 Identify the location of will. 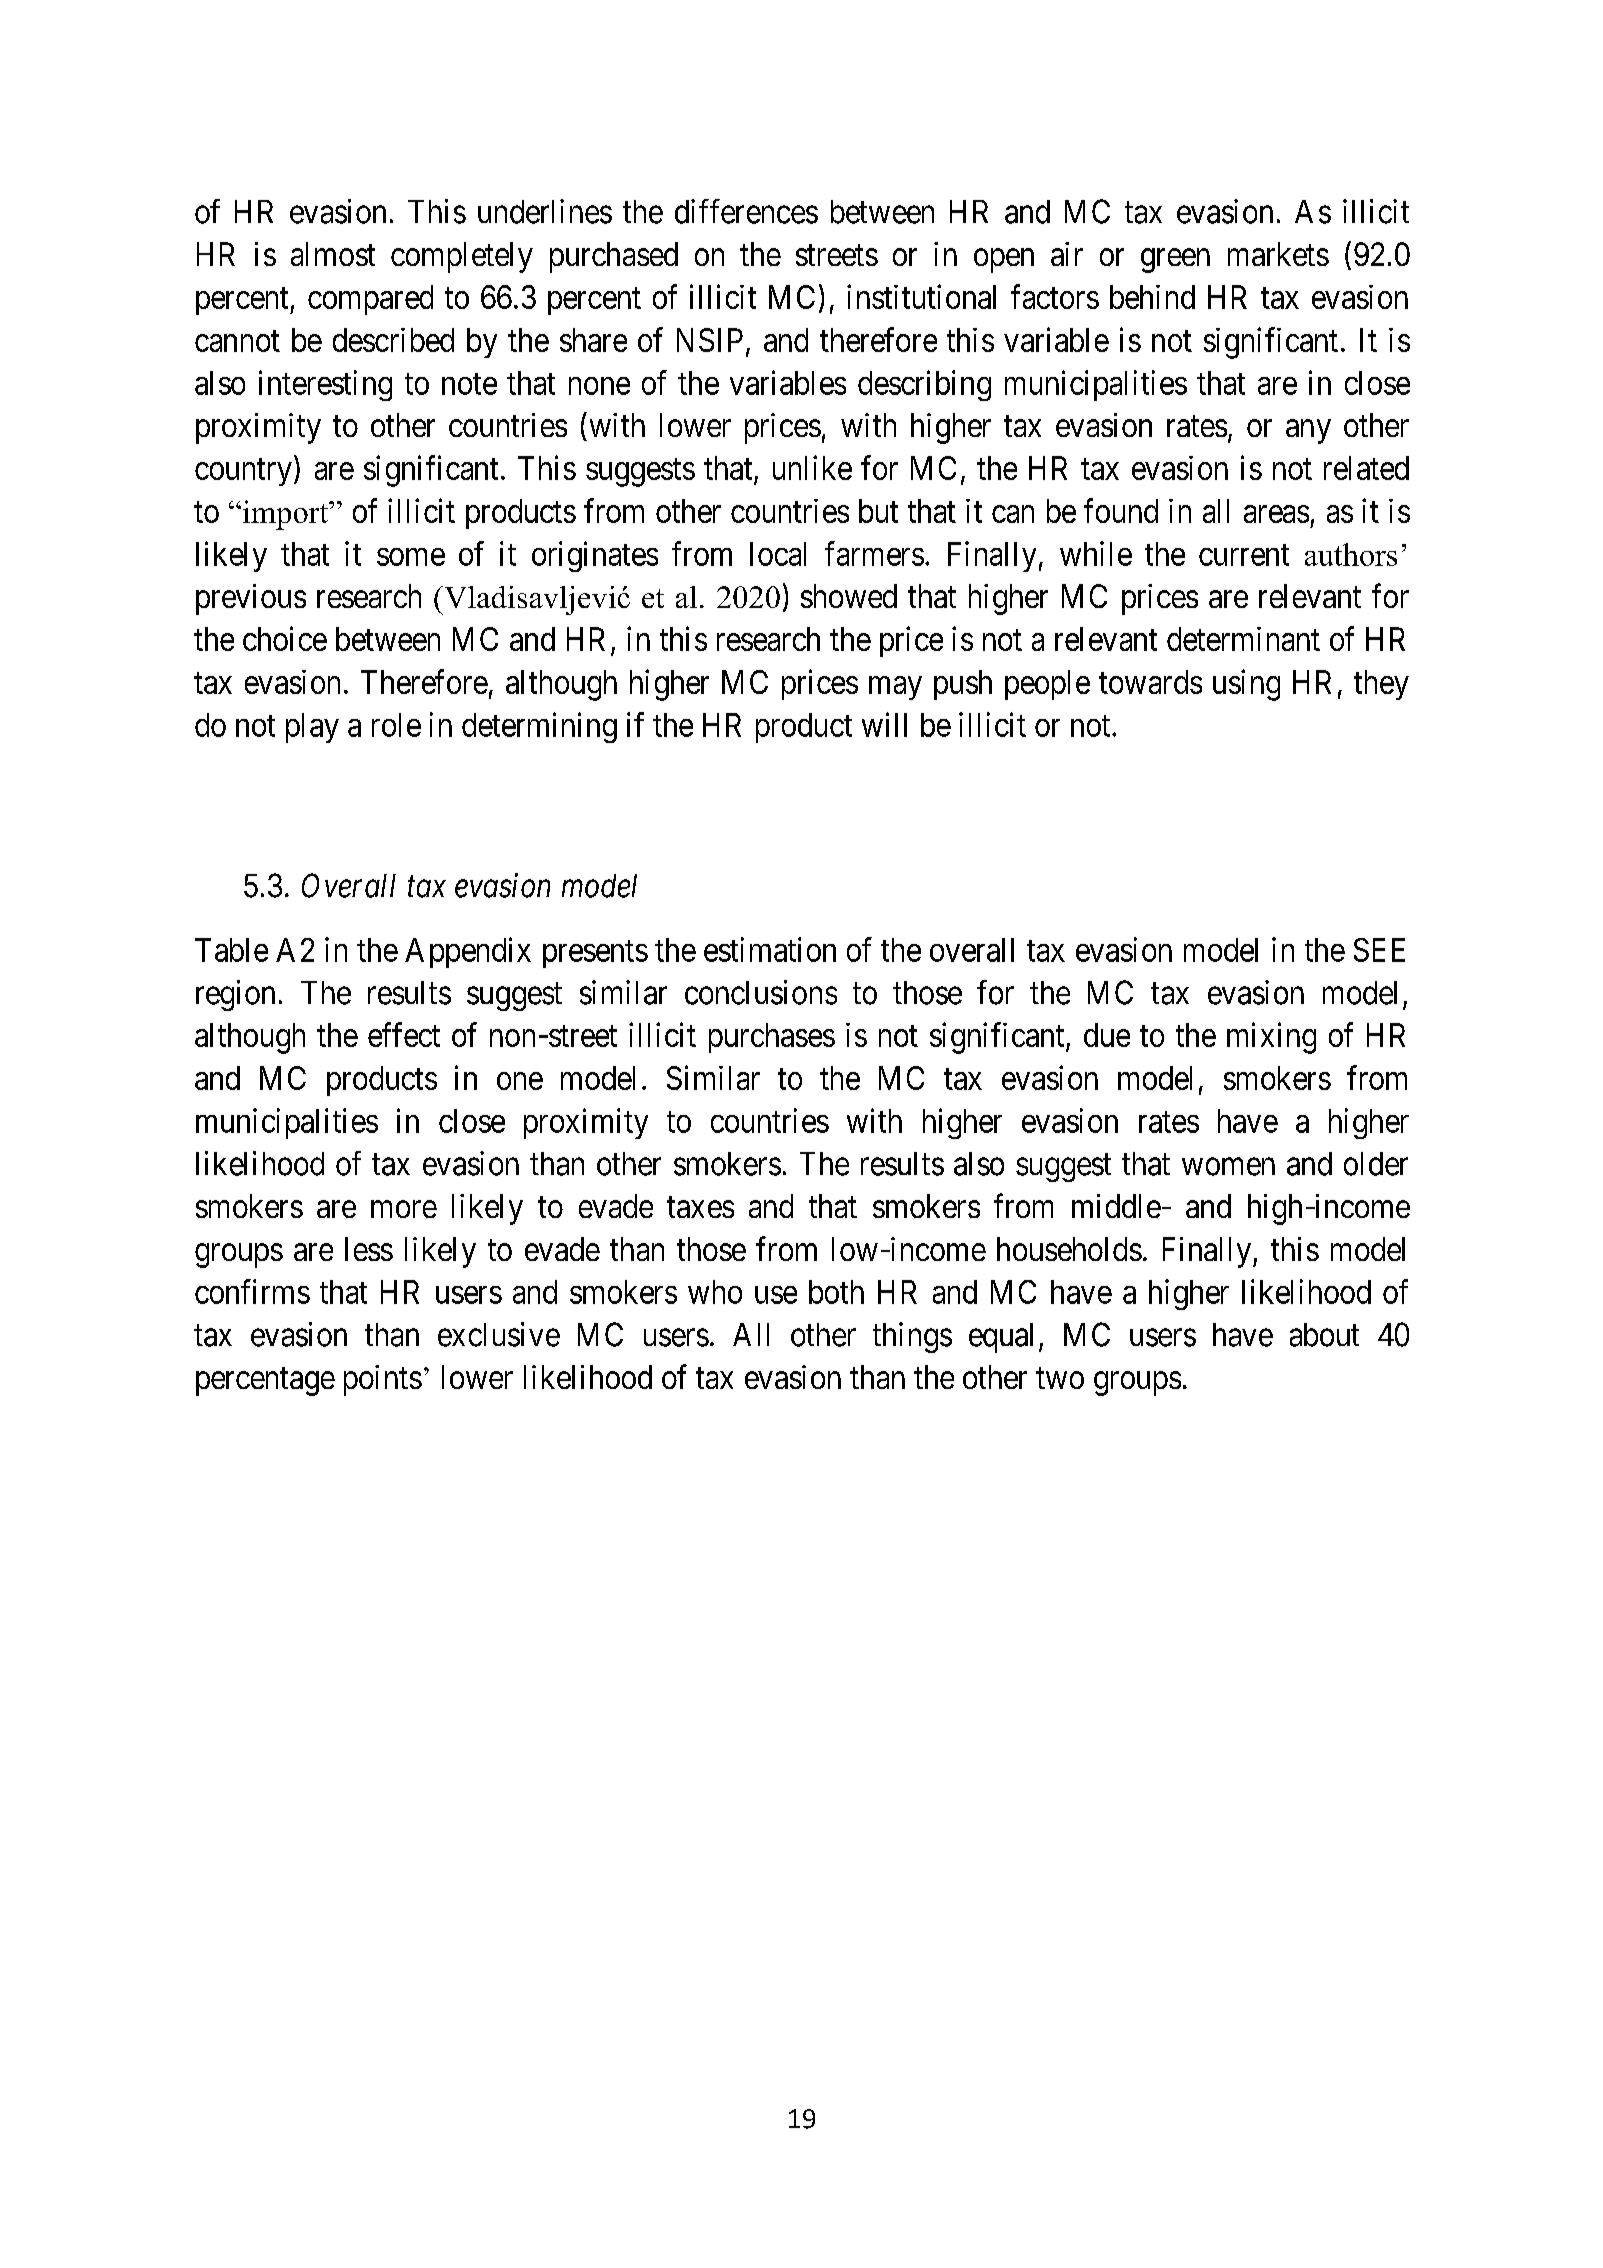
(884, 724).
